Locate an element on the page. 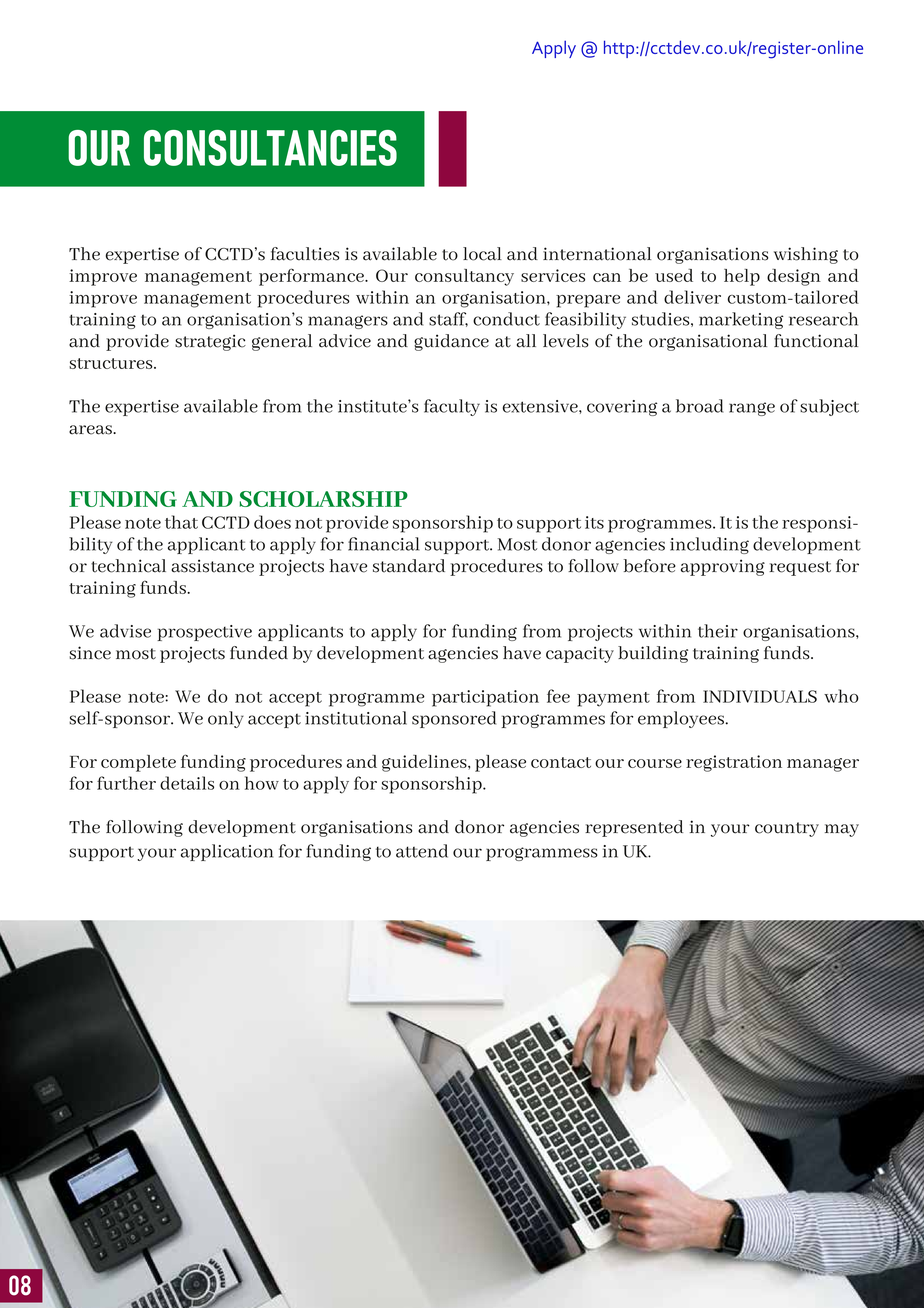  its is located at coordinates (594, 522).
